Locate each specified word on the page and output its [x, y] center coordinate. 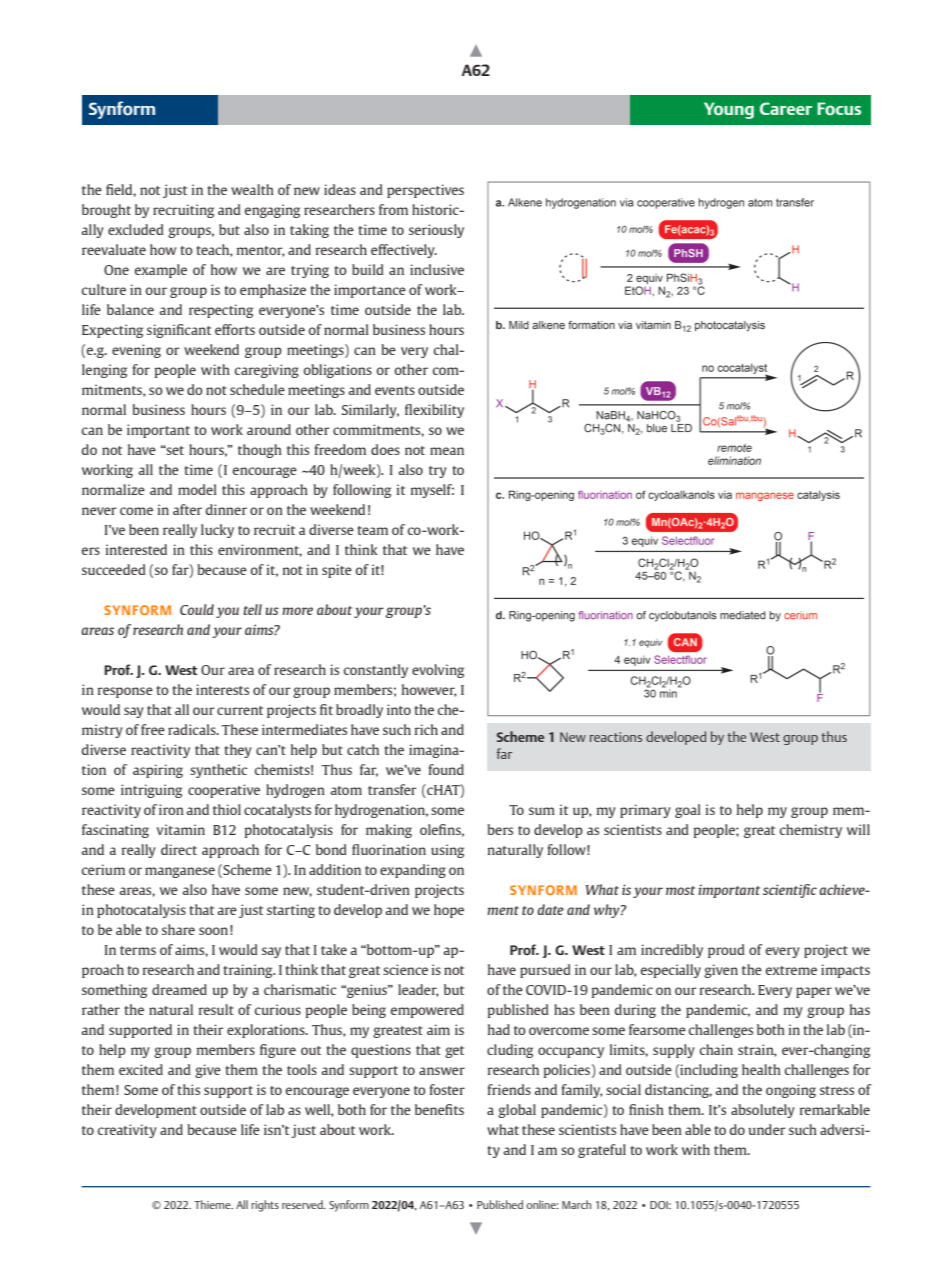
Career [786, 108]
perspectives [425, 191]
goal [688, 811]
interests [222, 689]
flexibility [434, 411]
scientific [790, 891]
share [178, 929]
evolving [438, 671]
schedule [257, 389]
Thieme [213, 1204]
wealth [252, 189]
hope [449, 911]
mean [447, 451]
